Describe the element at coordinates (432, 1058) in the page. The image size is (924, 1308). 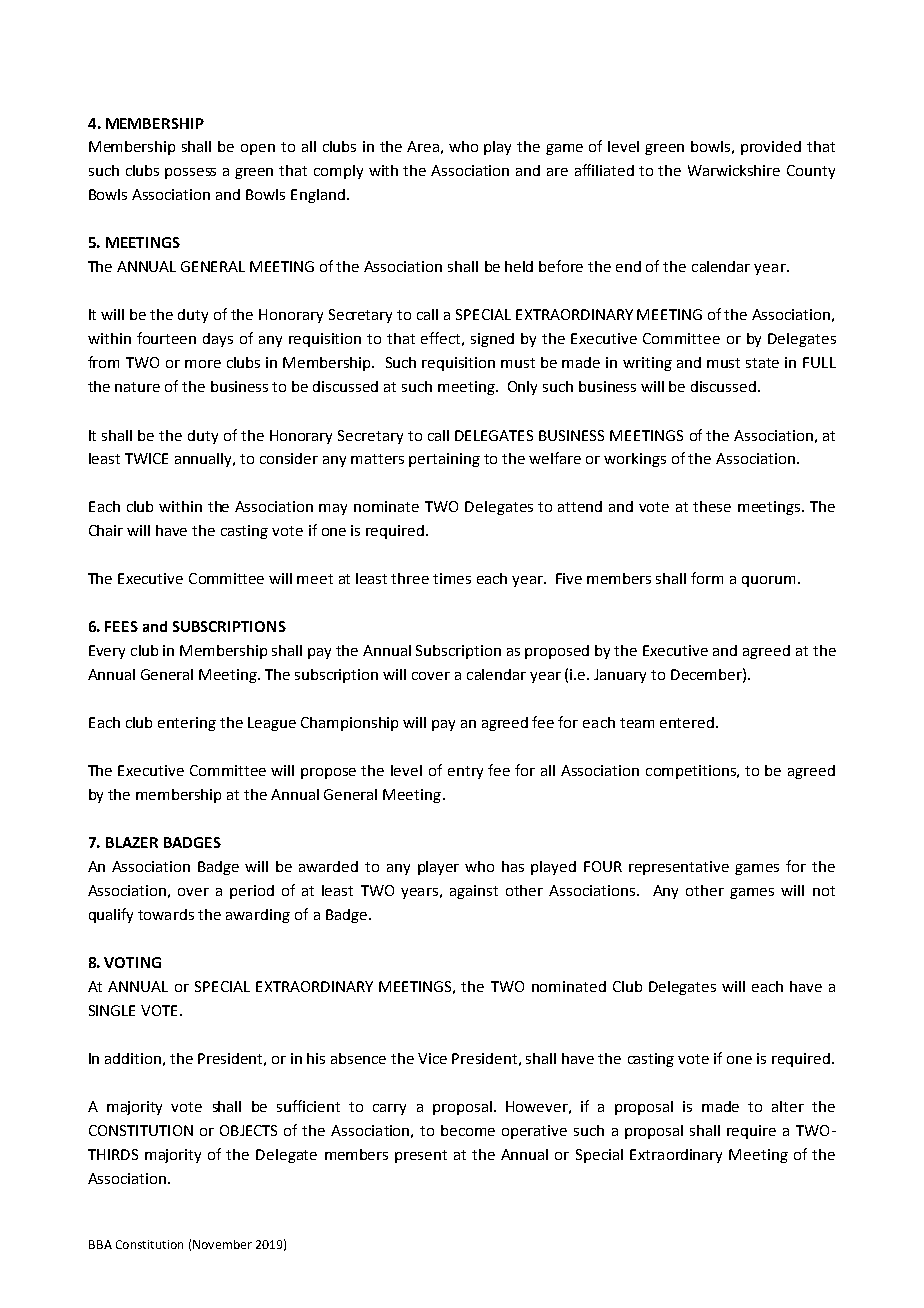
I see `Vice` at that location.
